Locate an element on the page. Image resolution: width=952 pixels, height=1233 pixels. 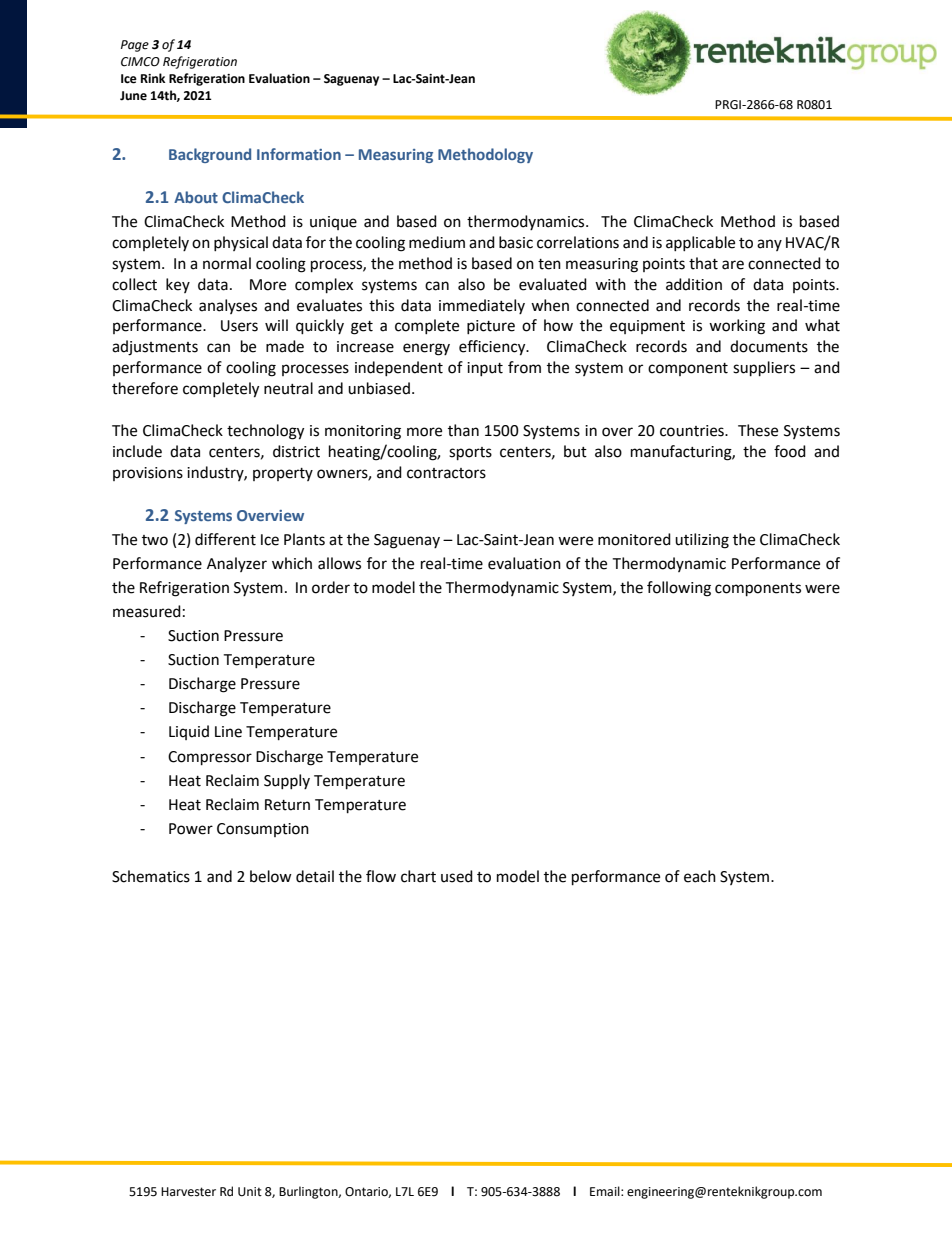
Power is located at coordinates (191, 829).
